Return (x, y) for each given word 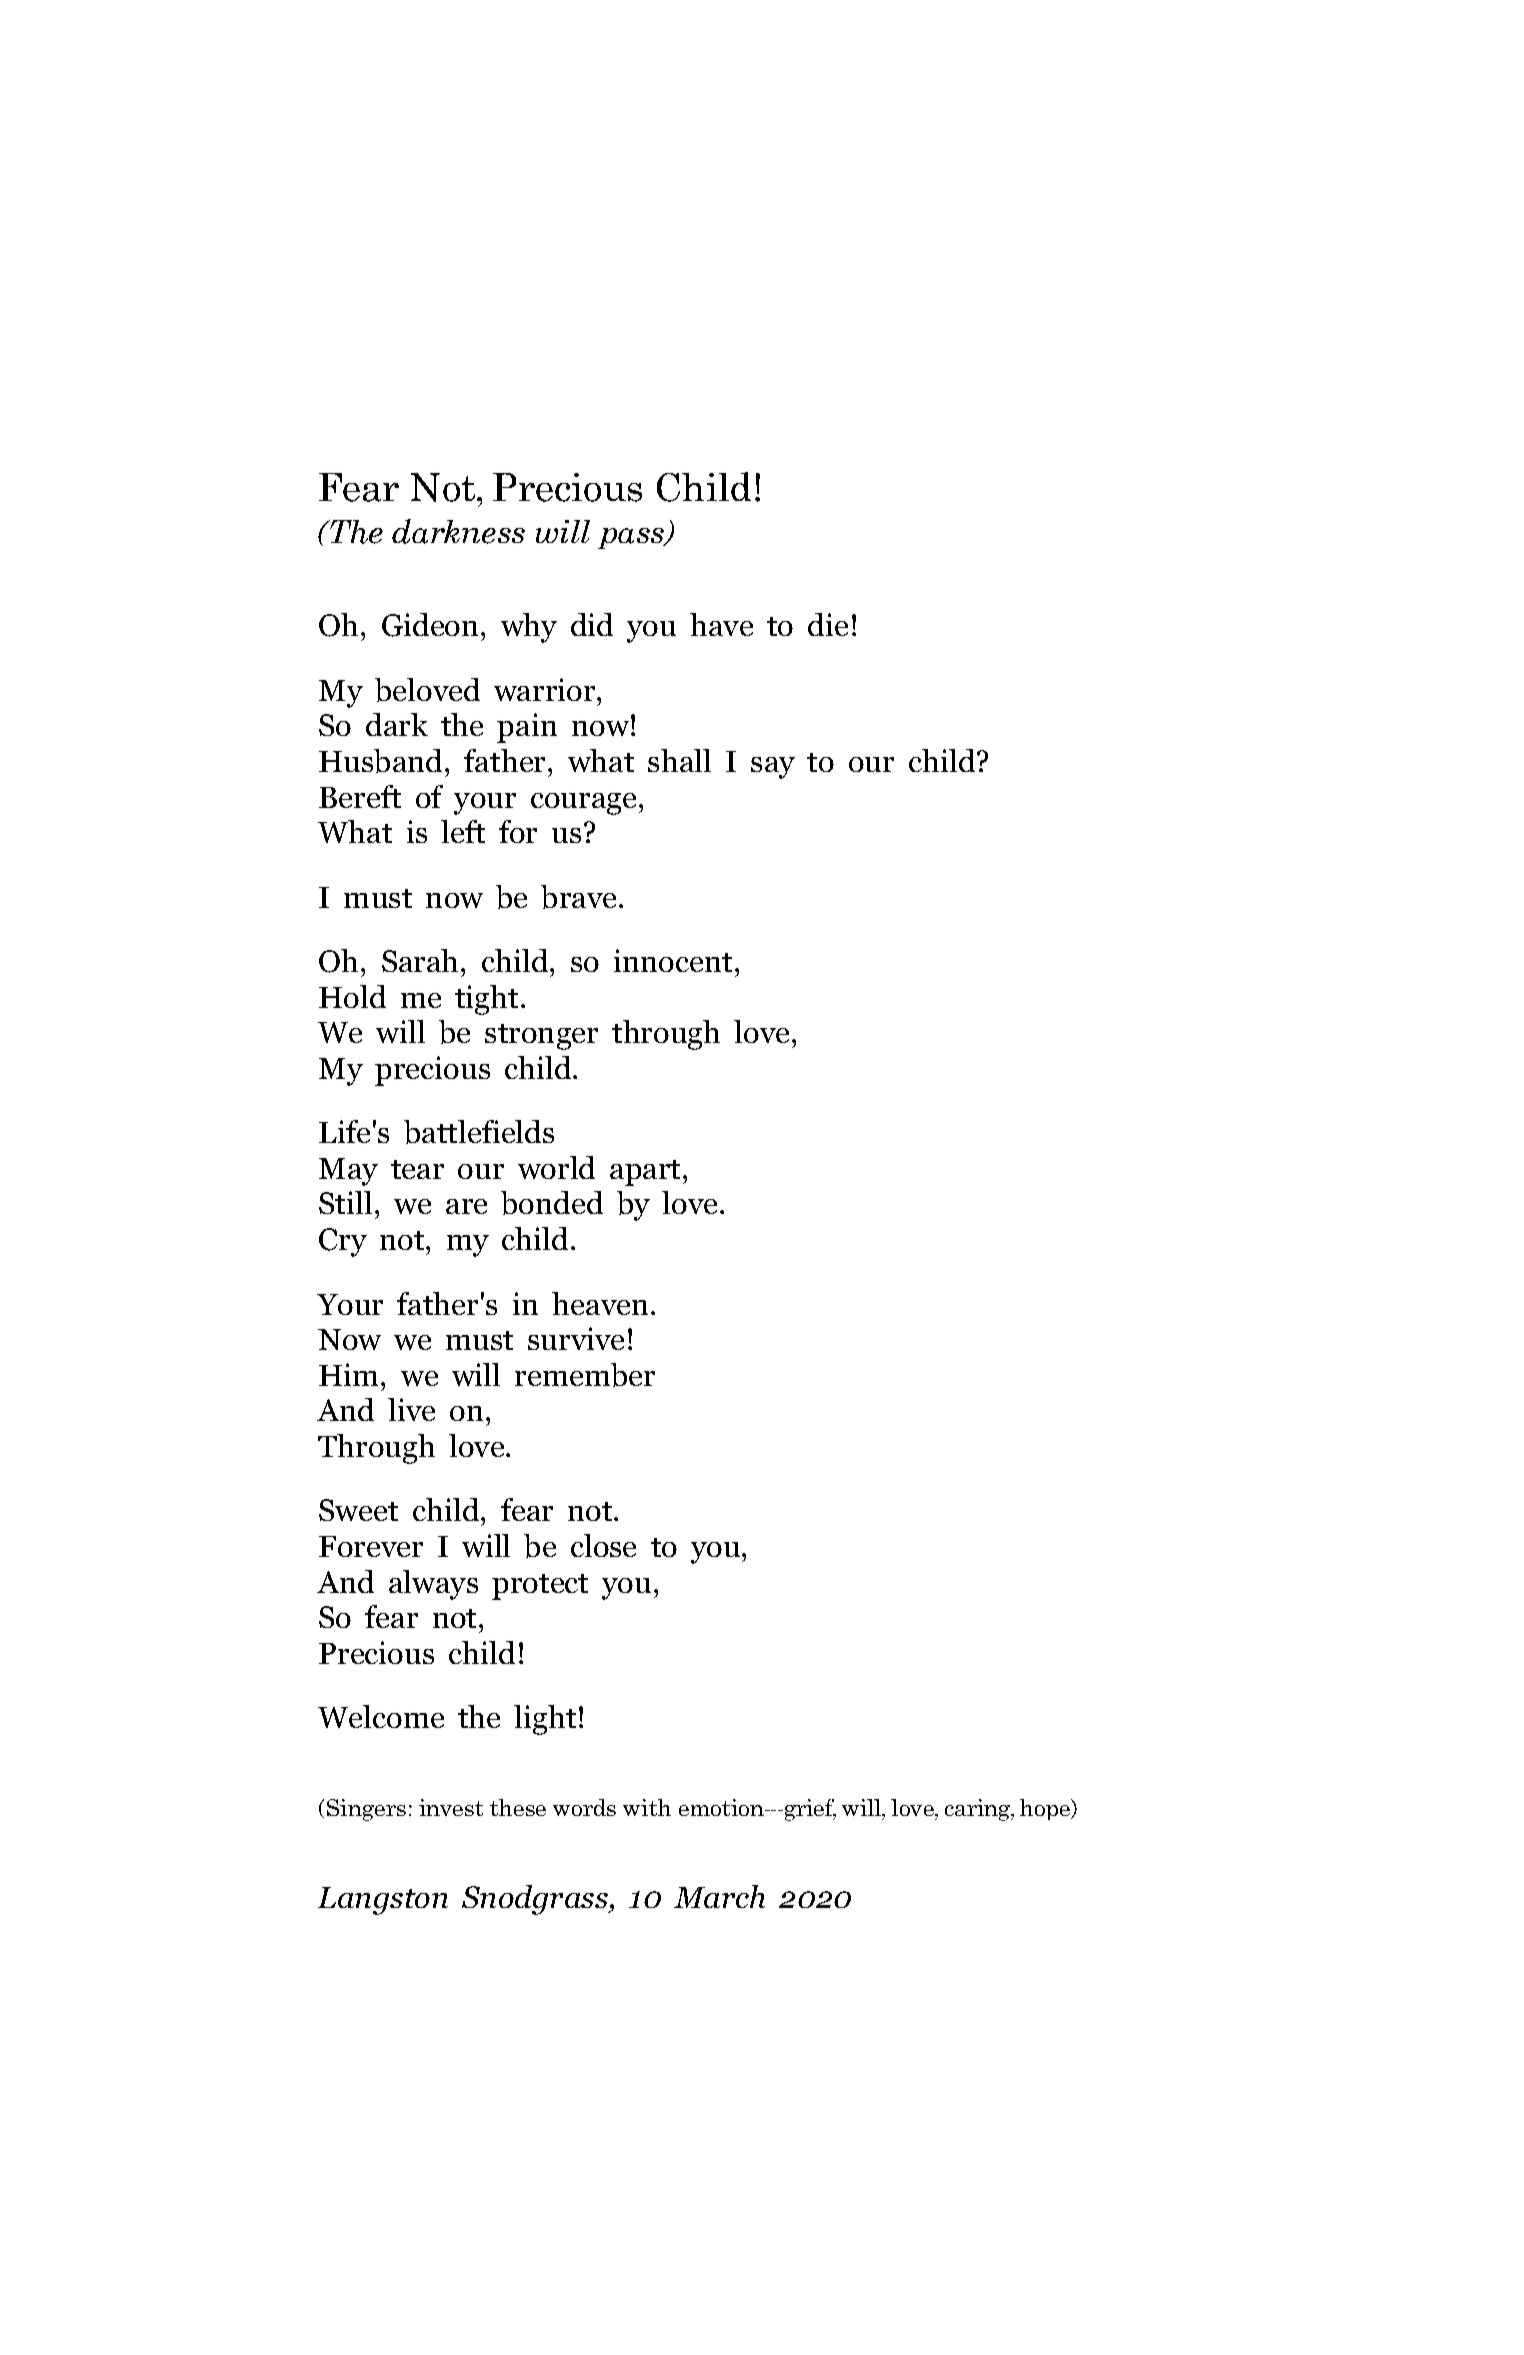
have (721, 624)
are (466, 1206)
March (719, 1896)
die (828, 624)
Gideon (430, 625)
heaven (600, 1303)
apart (645, 1173)
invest (451, 1807)
